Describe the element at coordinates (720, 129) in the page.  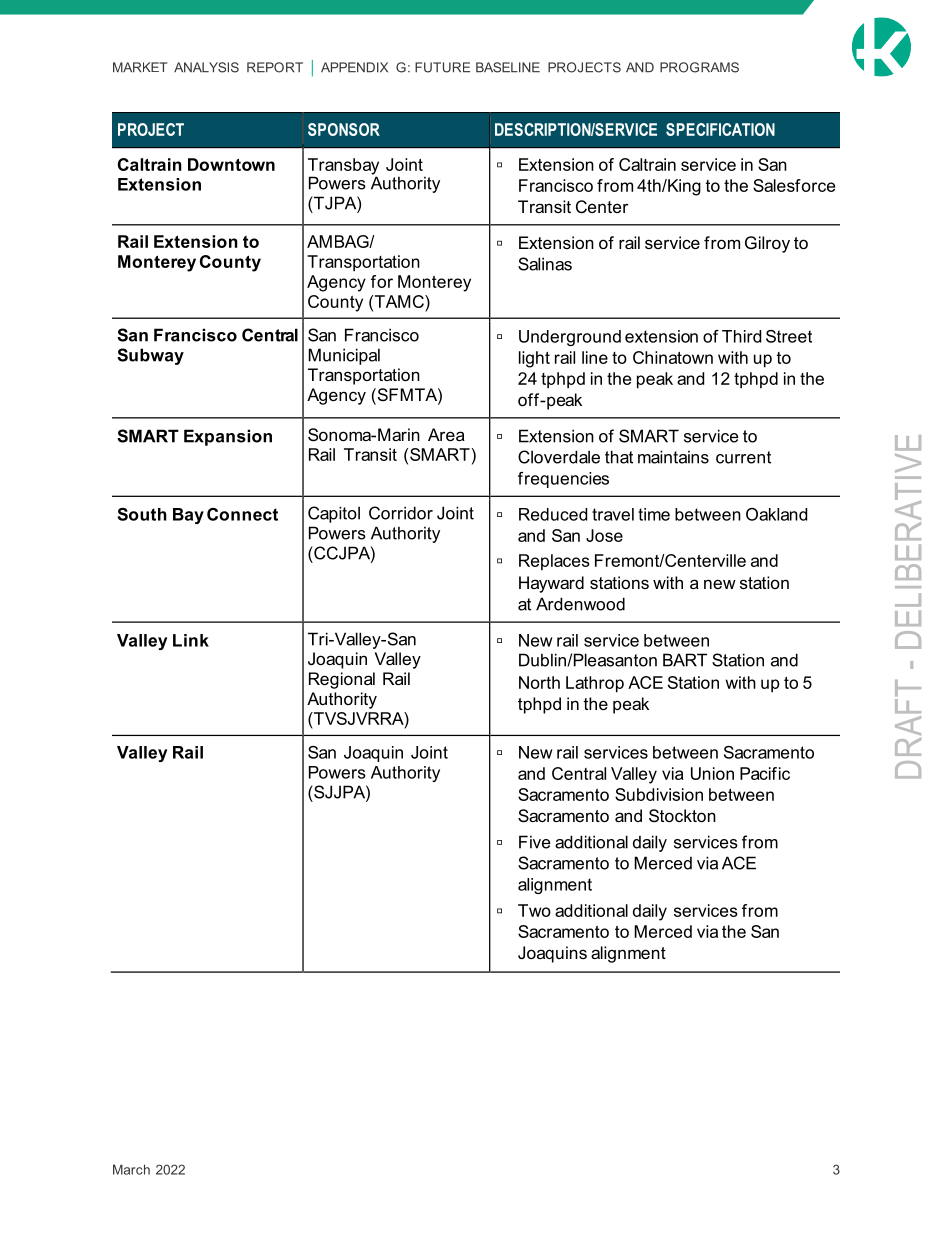
I see `SPECIFICATION` at that location.
